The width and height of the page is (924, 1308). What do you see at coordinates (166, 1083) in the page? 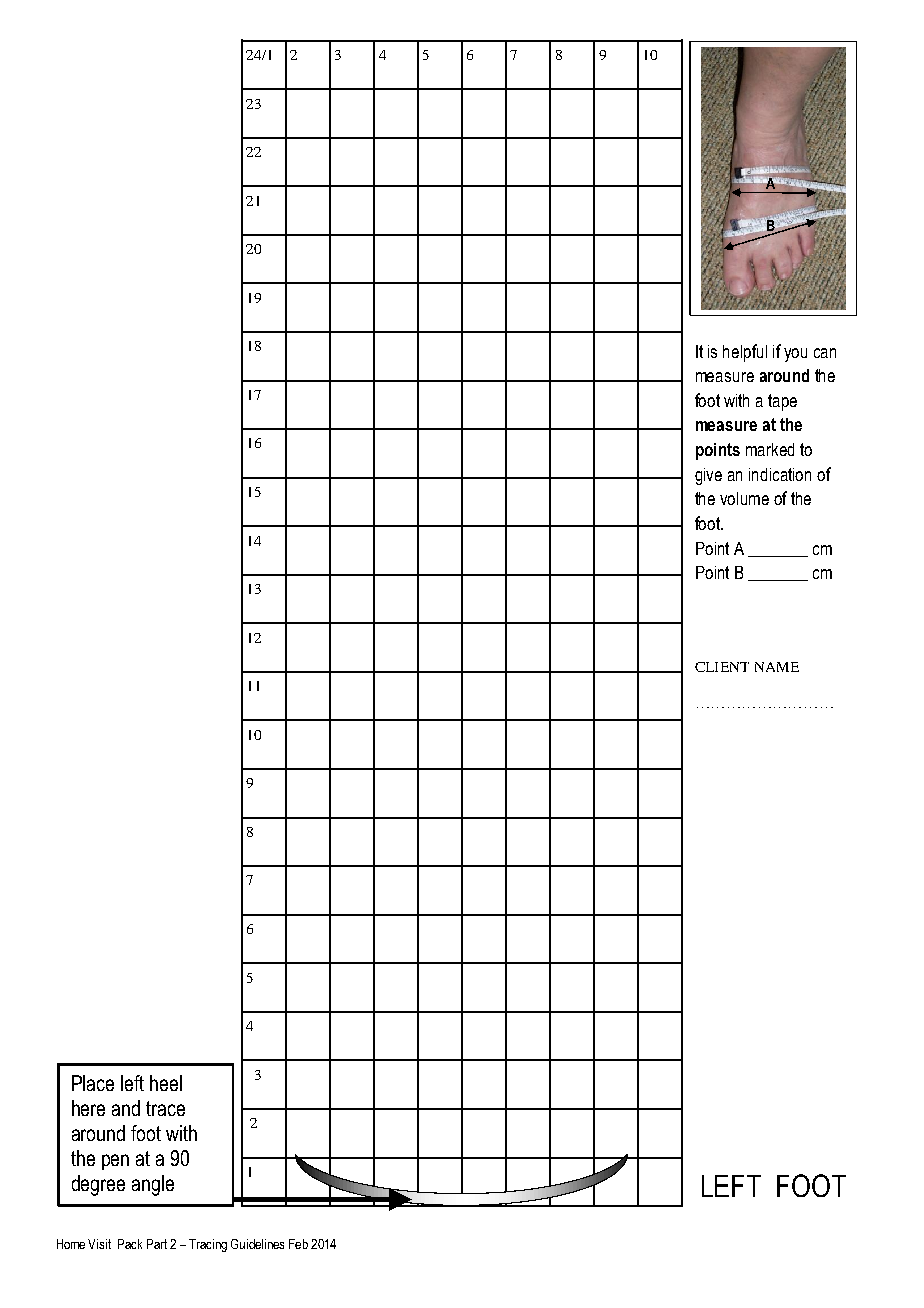
I see `heel` at bounding box center [166, 1083].
